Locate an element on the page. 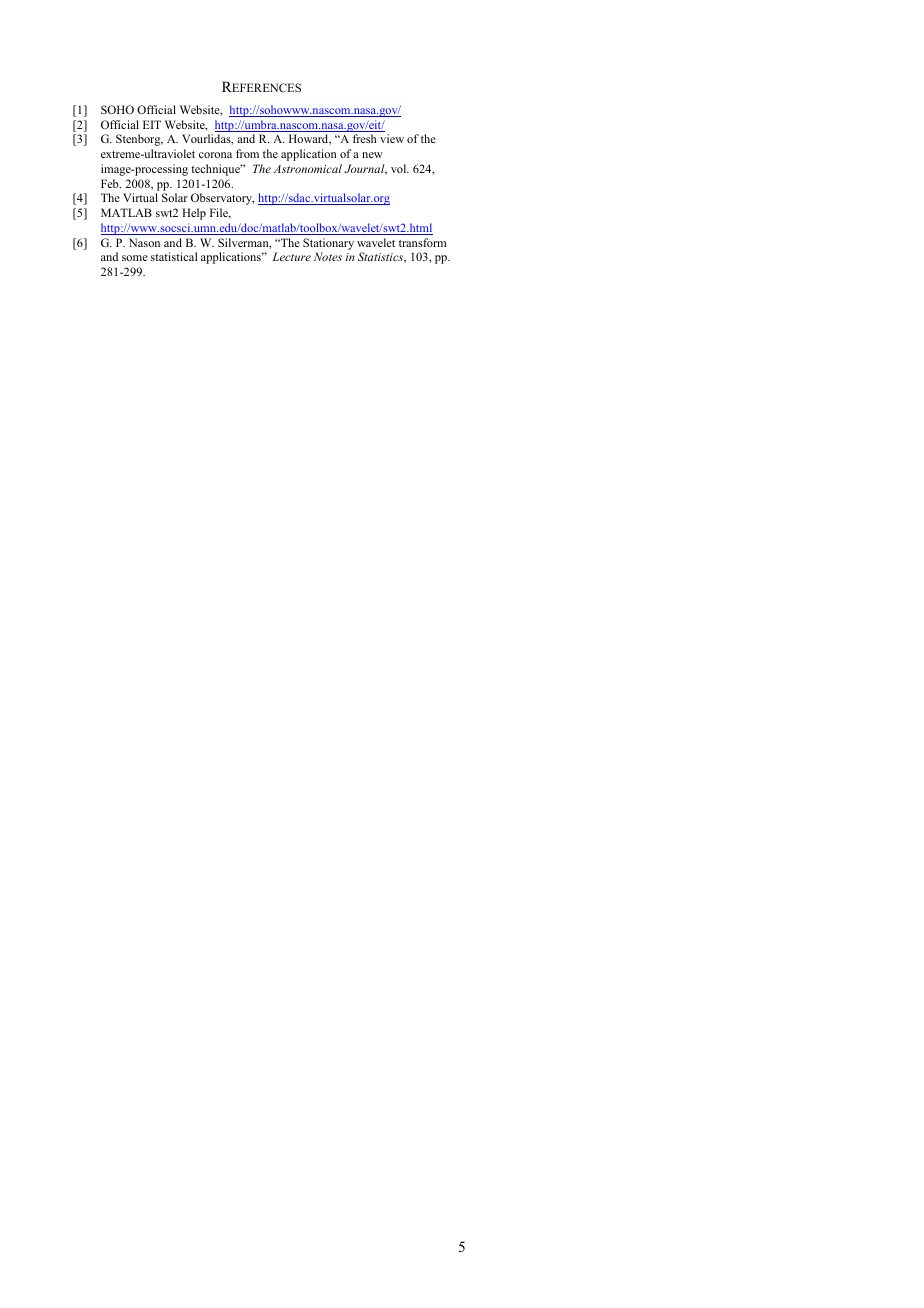  Feb is located at coordinates (111, 183).
